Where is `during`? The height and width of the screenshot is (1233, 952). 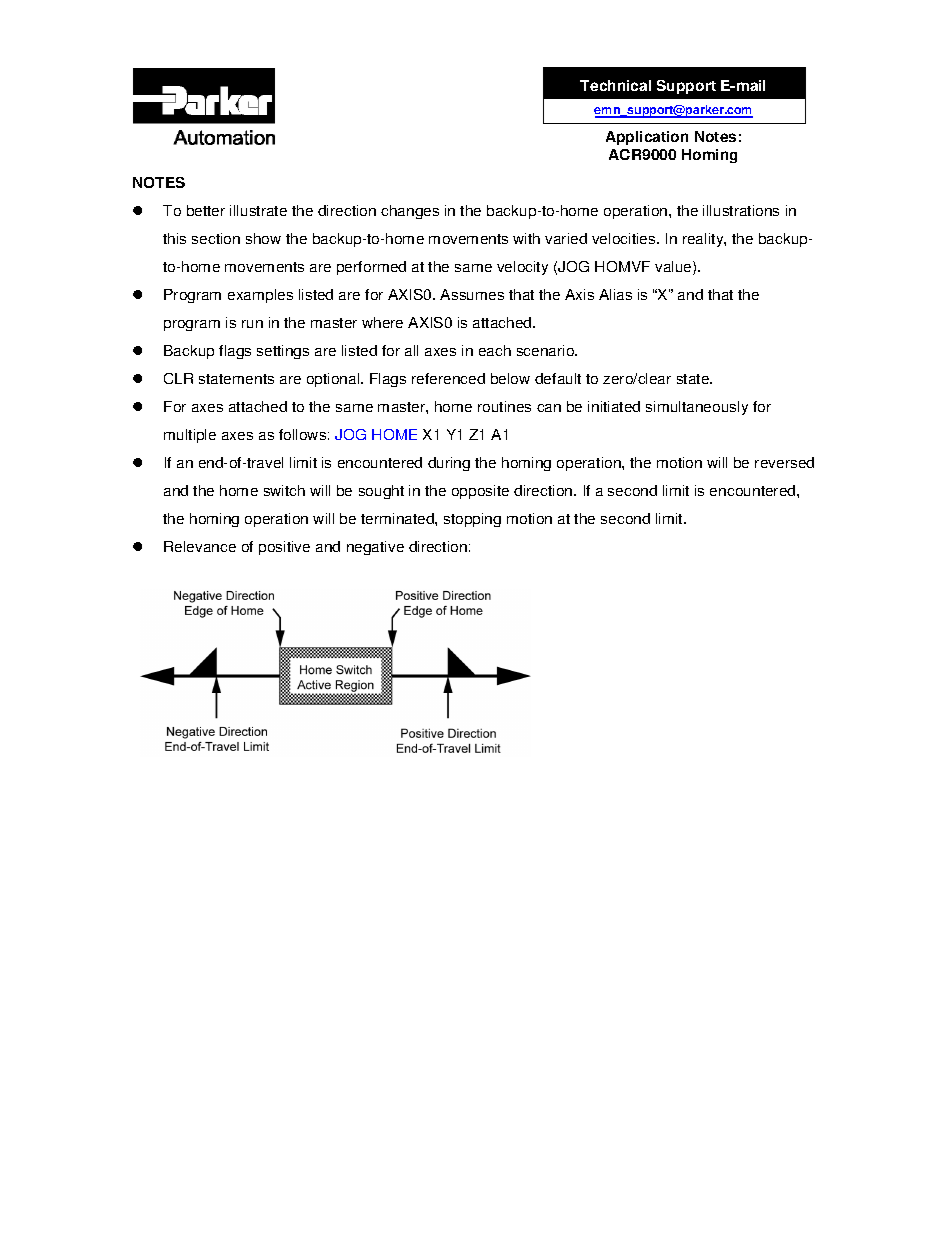
during is located at coordinates (449, 464).
